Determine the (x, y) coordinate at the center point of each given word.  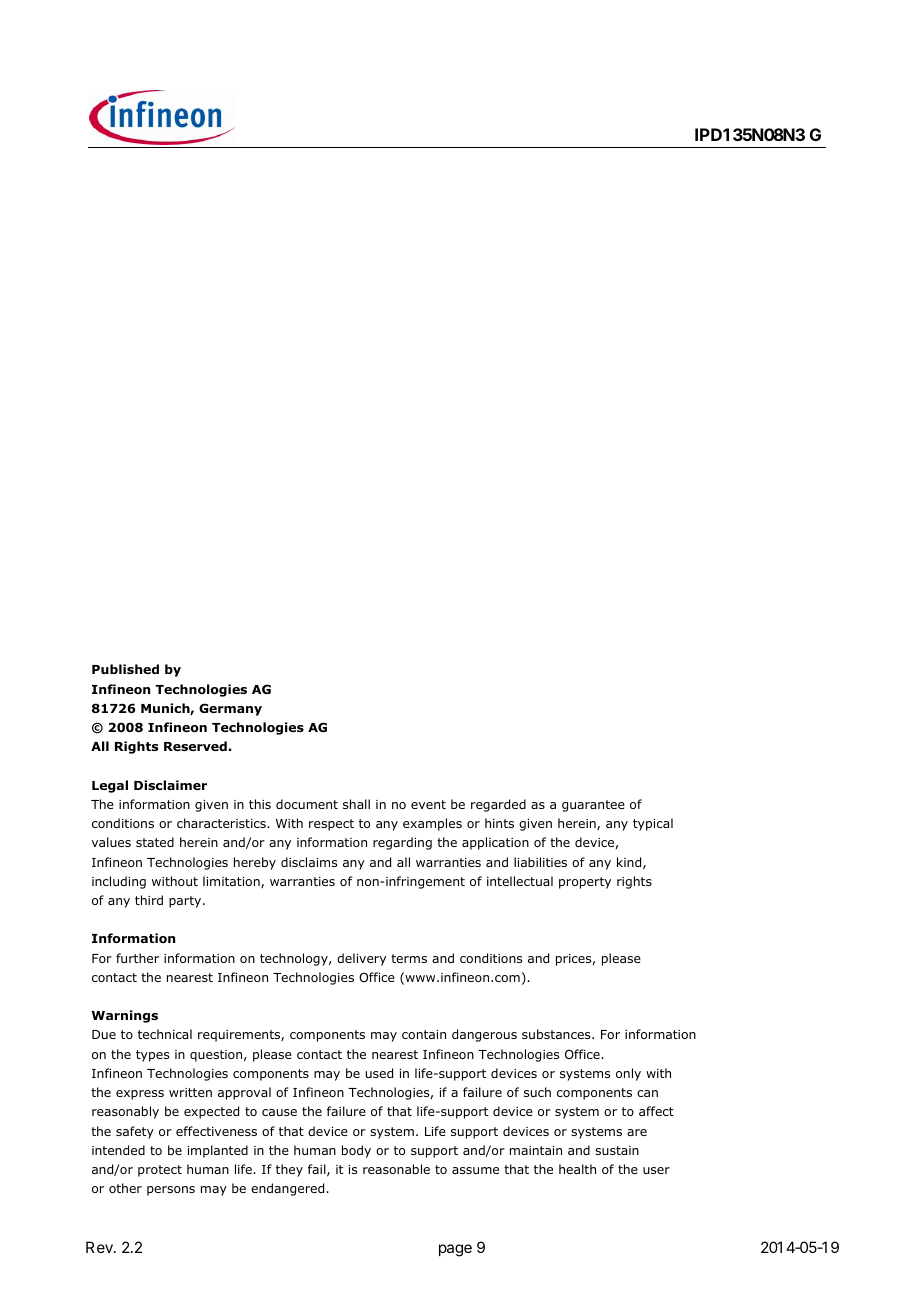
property (585, 883)
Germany (230, 709)
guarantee (593, 806)
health (577, 1169)
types (152, 1056)
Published (125, 669)
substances (557, 1034)
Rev (100, 1247)
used (379, 1073)
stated (155, 842)
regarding (402, 843)
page (455, 1250)
